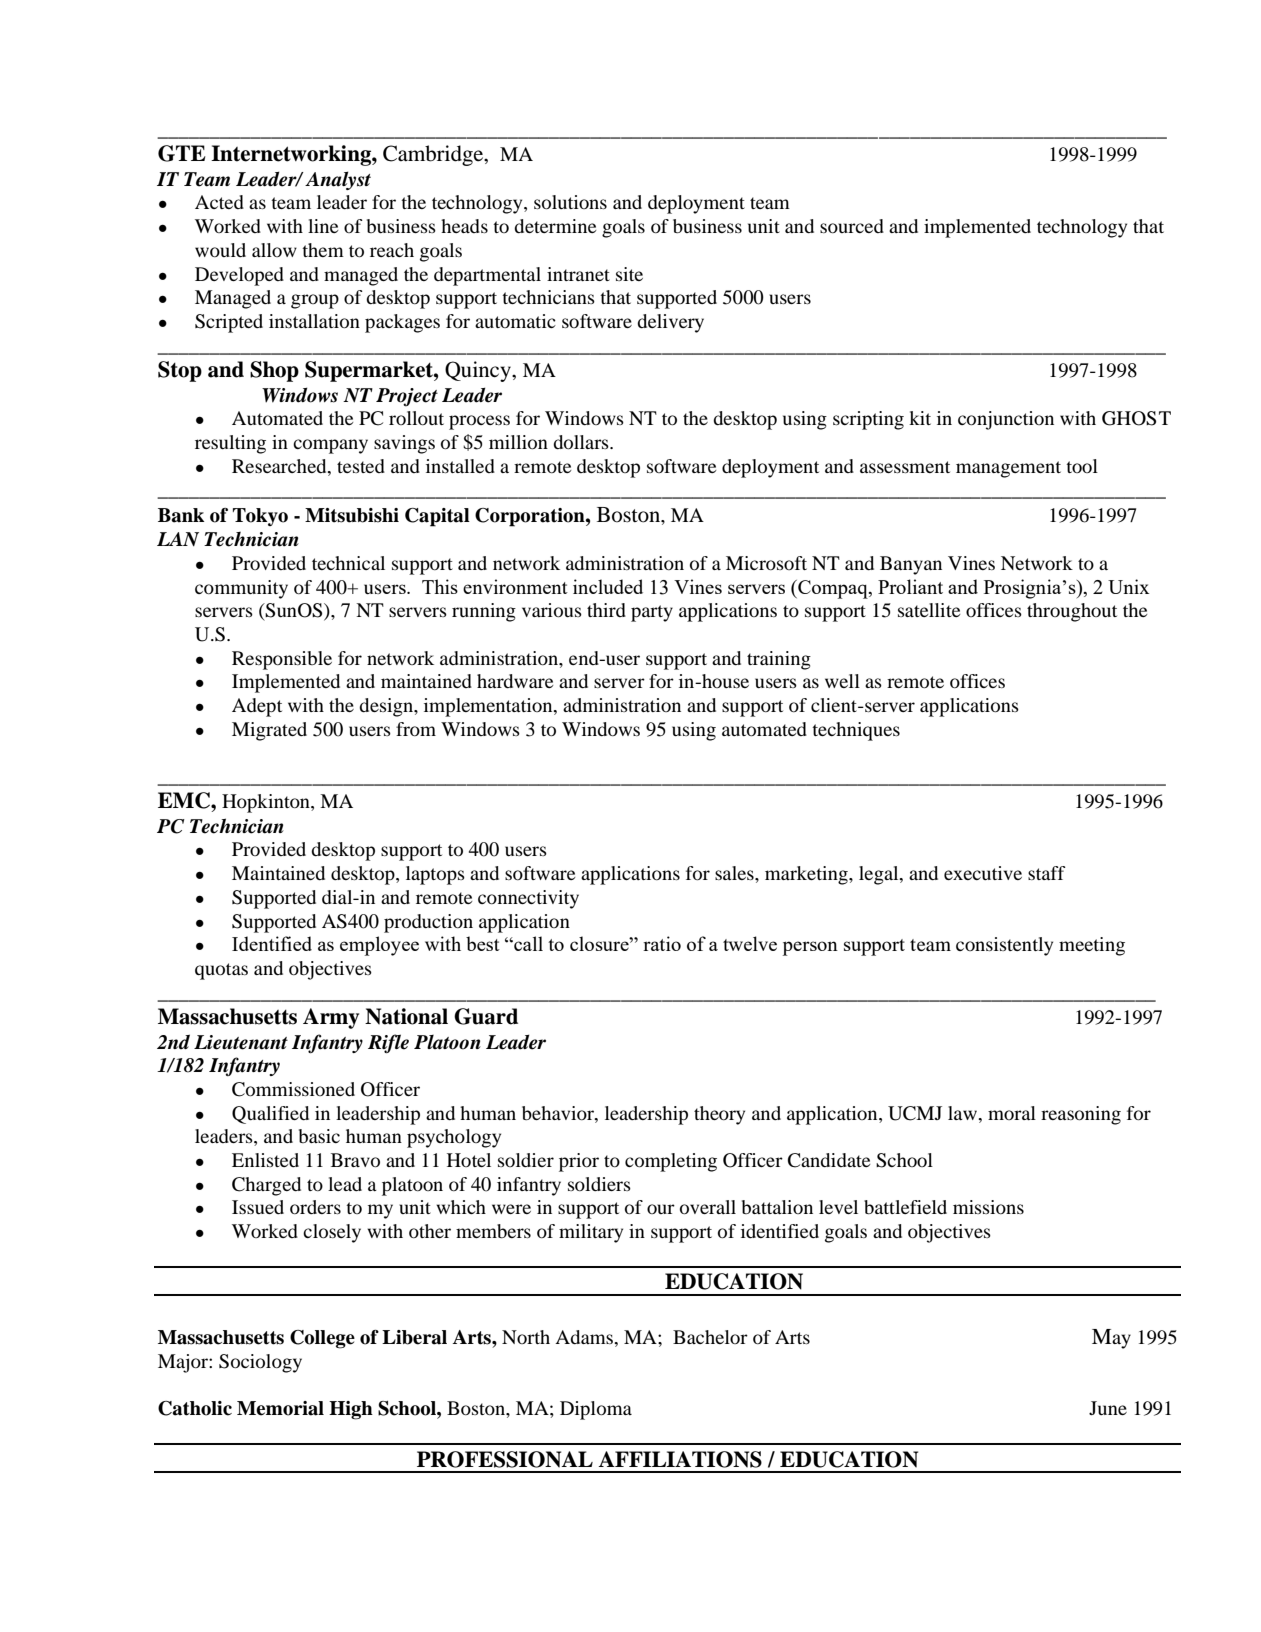  I want to click on throughout, so click(1072, 612).
